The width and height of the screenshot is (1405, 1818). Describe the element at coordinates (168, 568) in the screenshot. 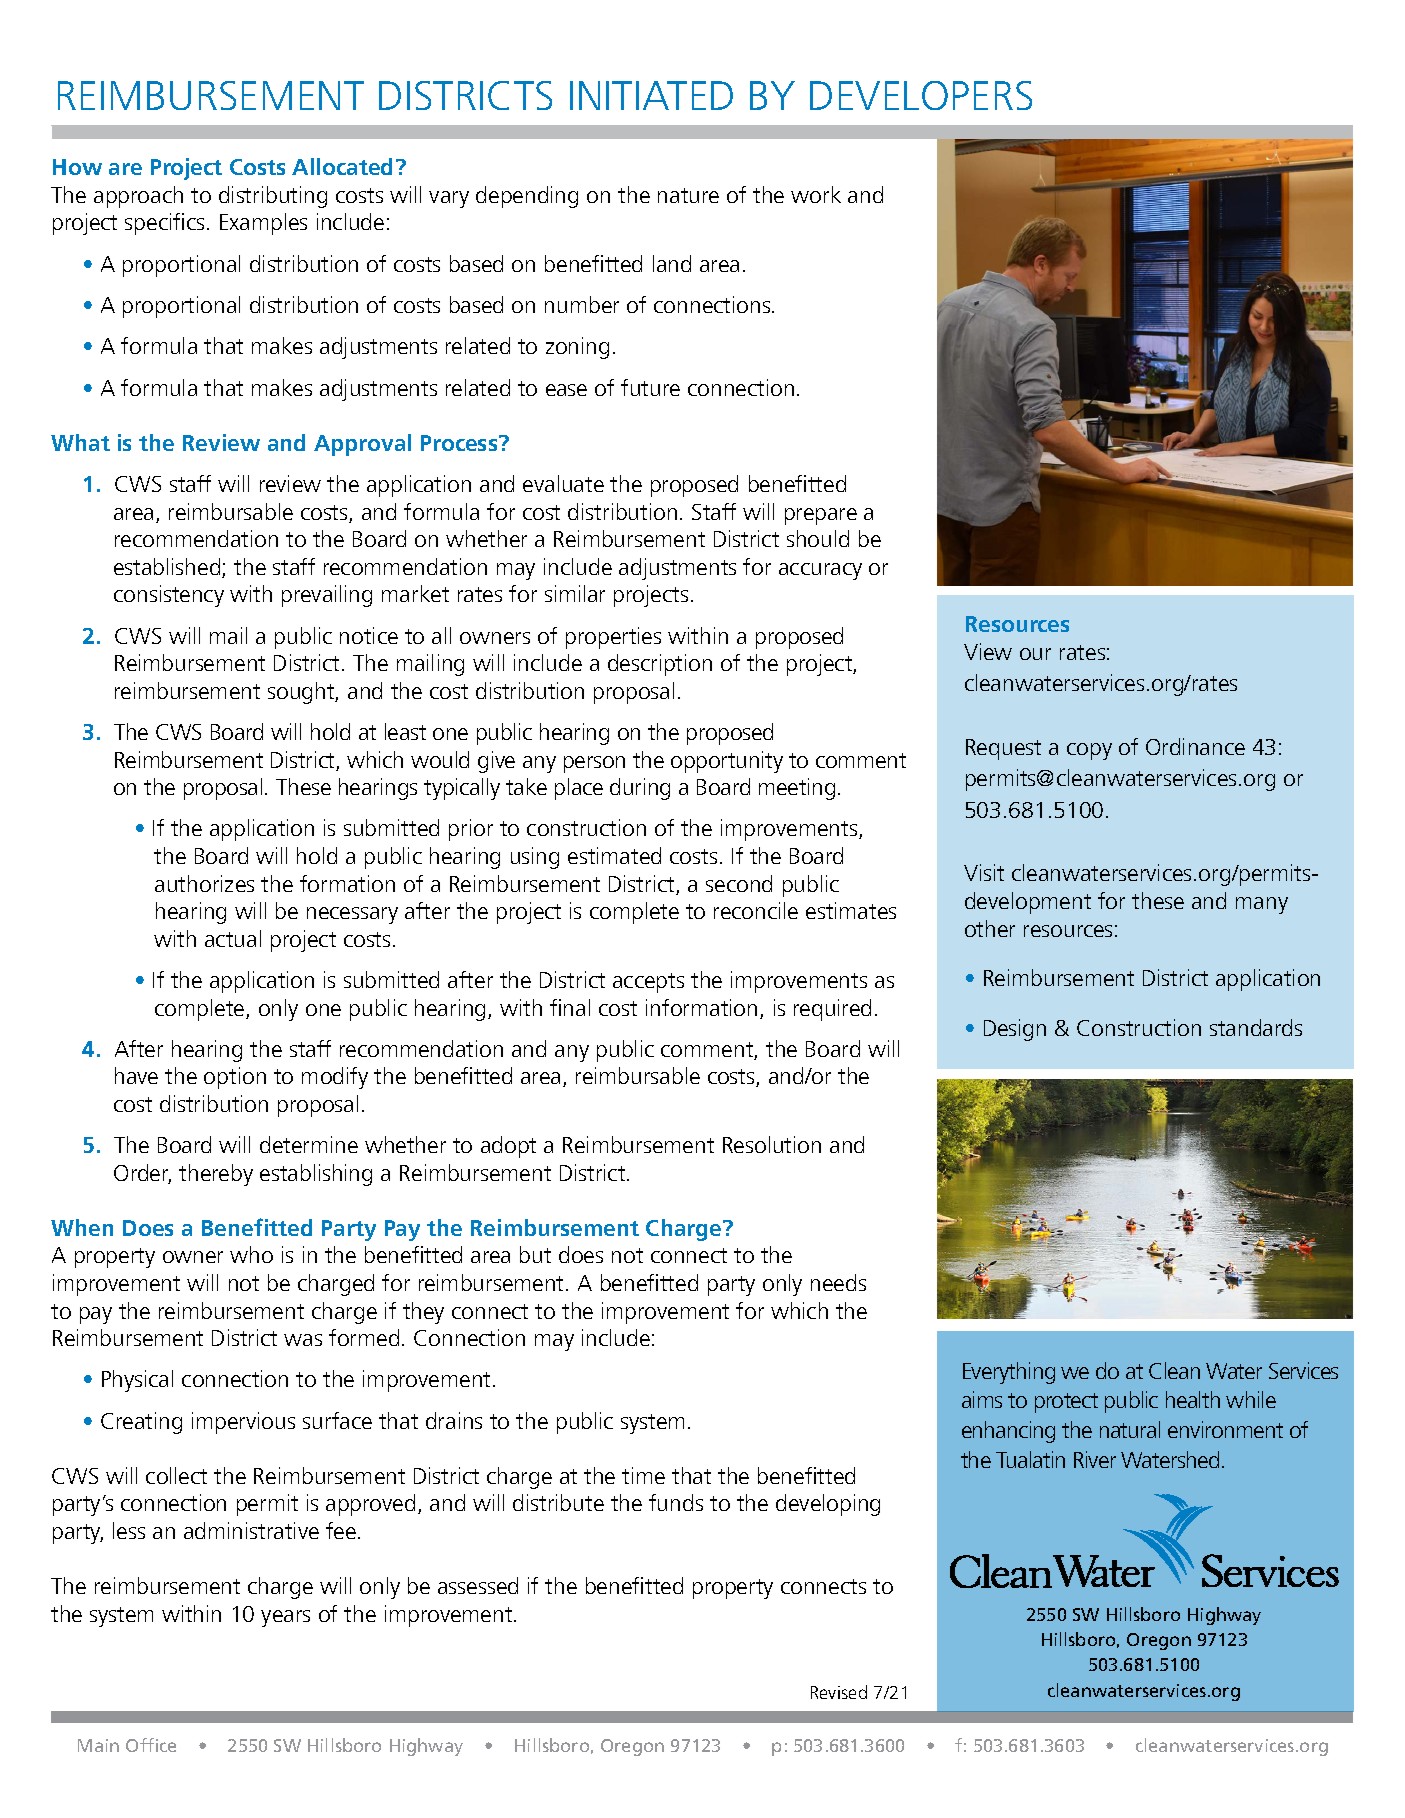

I see `established` at that location.
